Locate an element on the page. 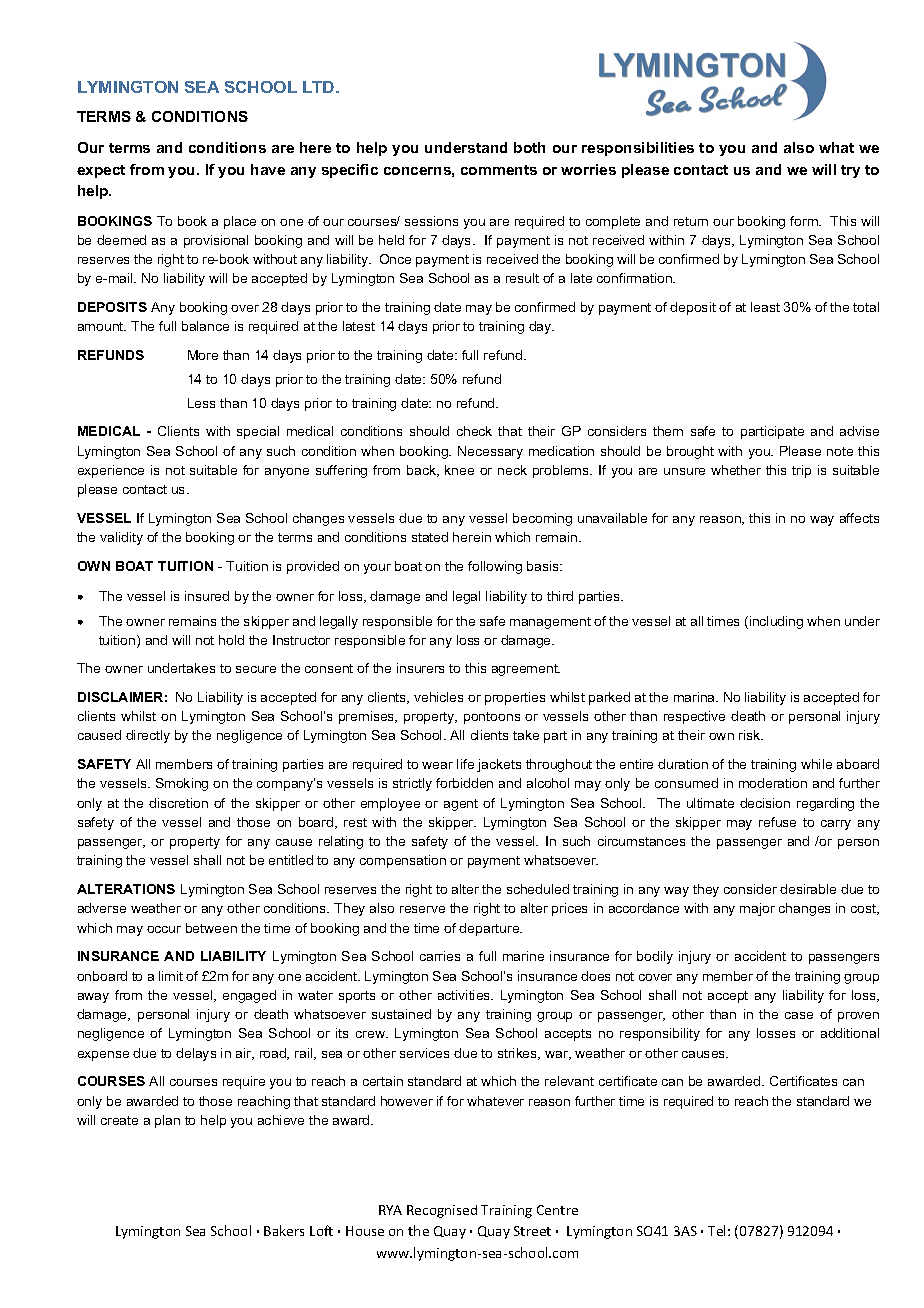 The height and width of the page is (1308, 924). both is located at coordinates (529, 147).
